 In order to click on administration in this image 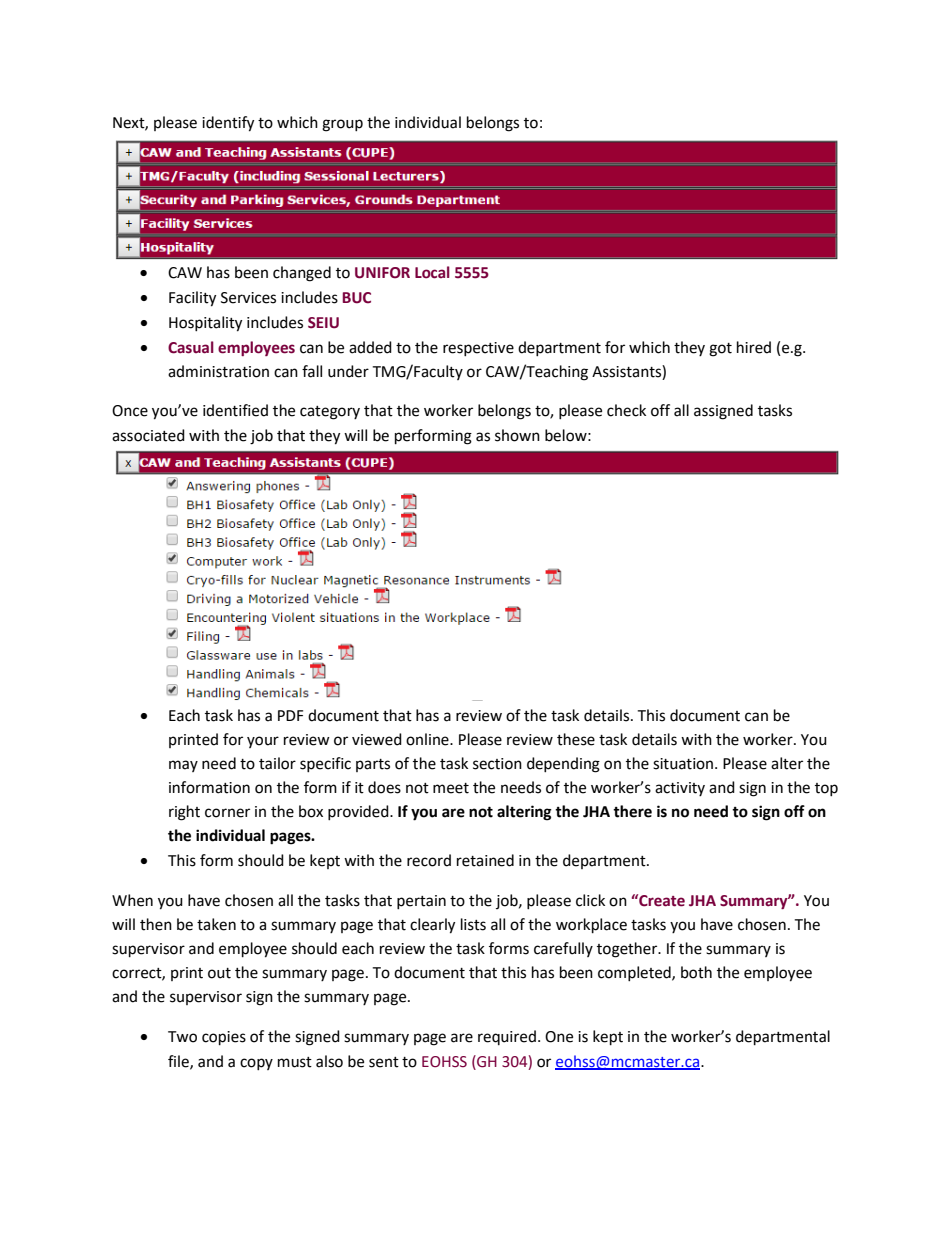, I will do `click(218, 371)`.
